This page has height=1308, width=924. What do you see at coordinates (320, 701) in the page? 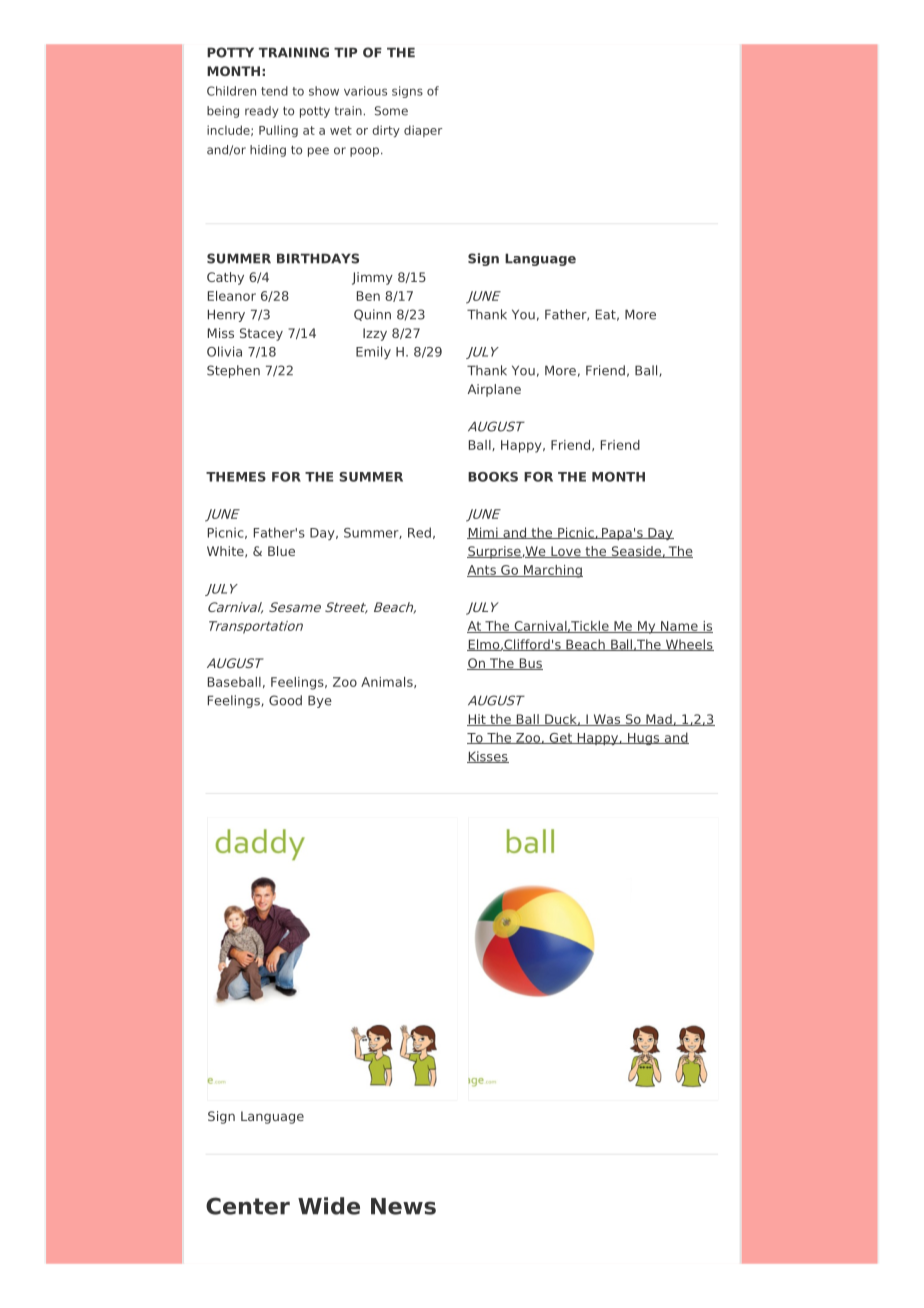
I see `Bye` at bounding box center [320, 701].
